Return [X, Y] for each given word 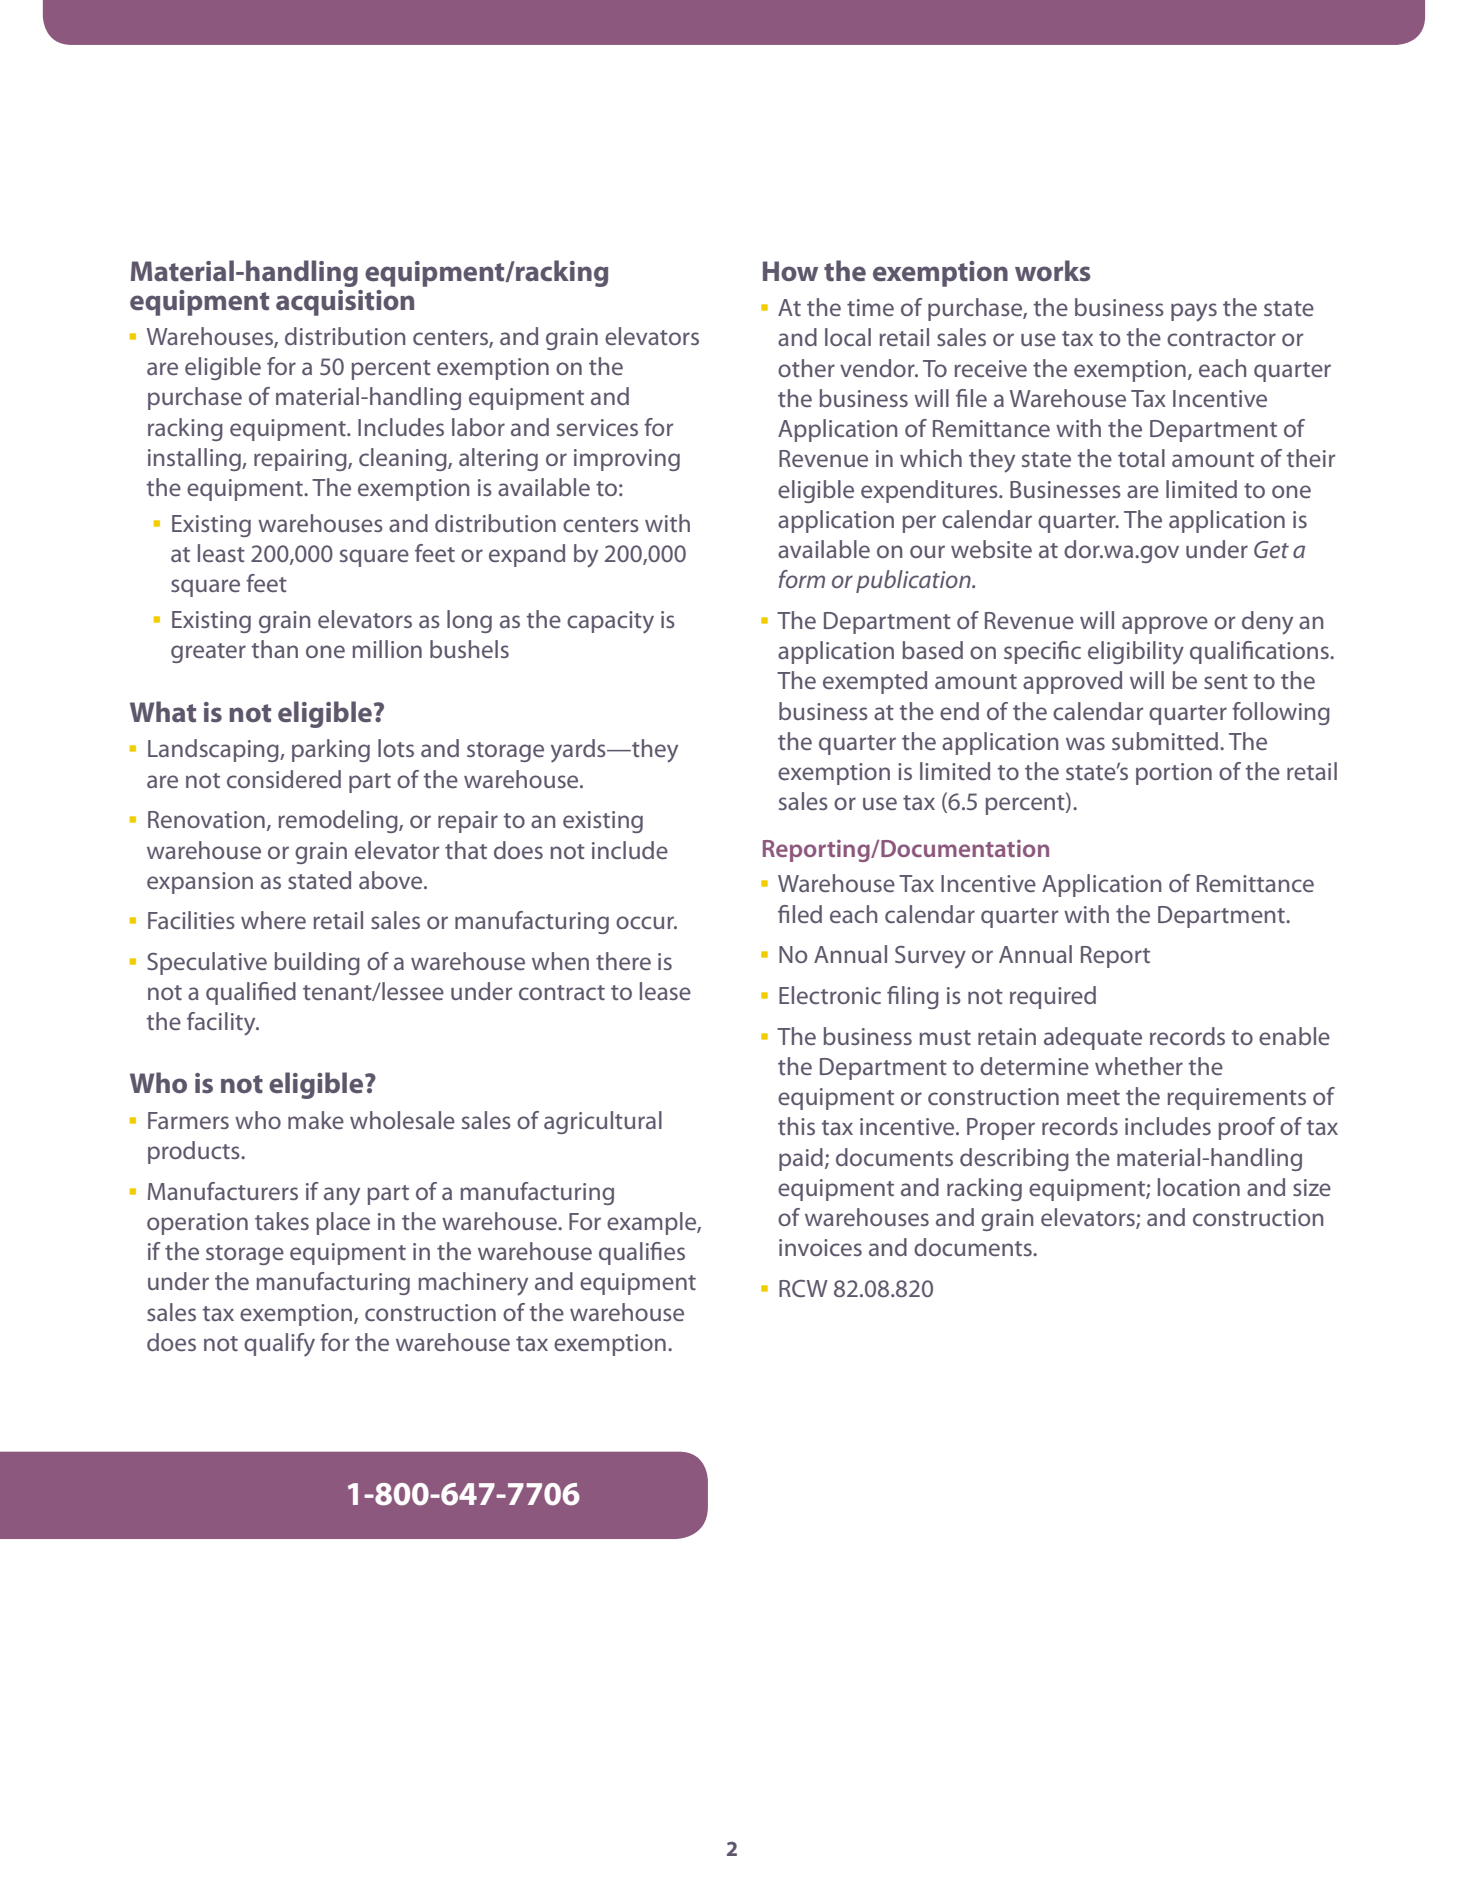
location [1199, 1187]
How [790, 271]
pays [1194, 312]
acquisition [345, 303]
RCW [803, 1288]
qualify [279, 1345]
